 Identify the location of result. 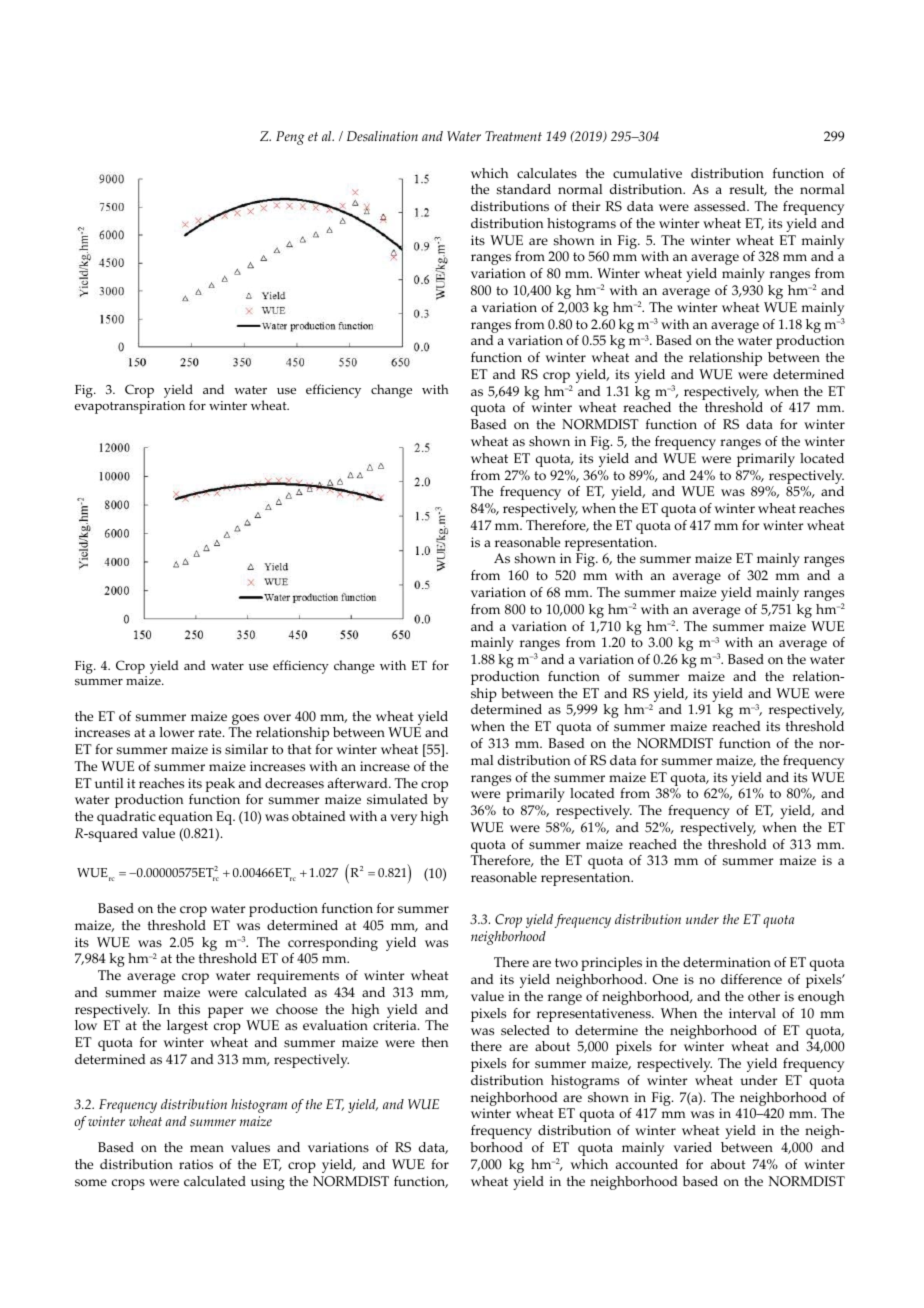
(748, 190).
